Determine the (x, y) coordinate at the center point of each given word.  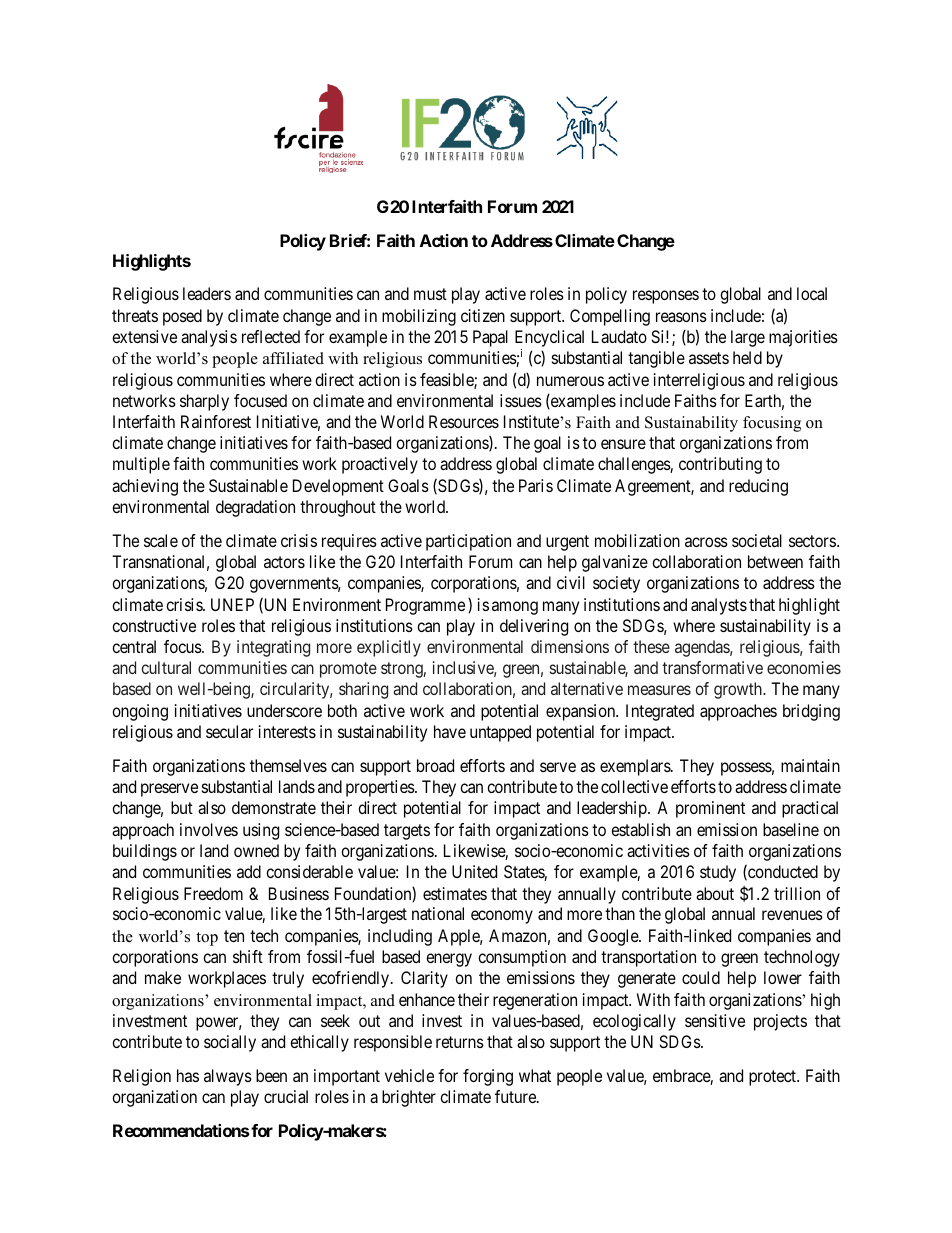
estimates (455, 893)
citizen (483, 315)
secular (229, 731)
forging (488, 1077)
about (715, 893)
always (228, 1077)
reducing (758, 487)
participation (468, 542)
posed (182, 317)
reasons (681, 317)
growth (739, 690)
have (450, 731)
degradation (255, 508)
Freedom (213, 893)
